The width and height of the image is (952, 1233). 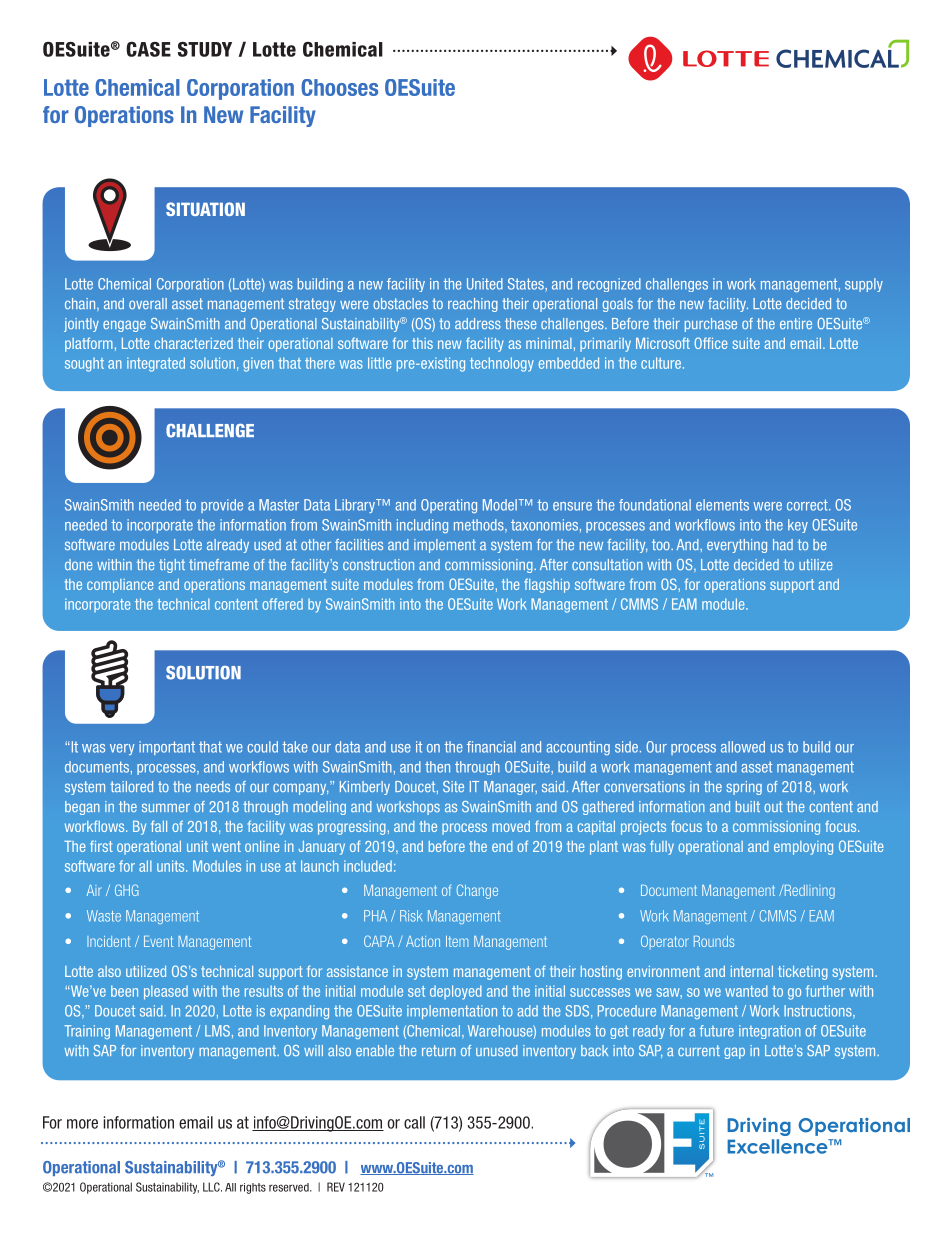 I want to click on important, so click(x=167, y=748).
